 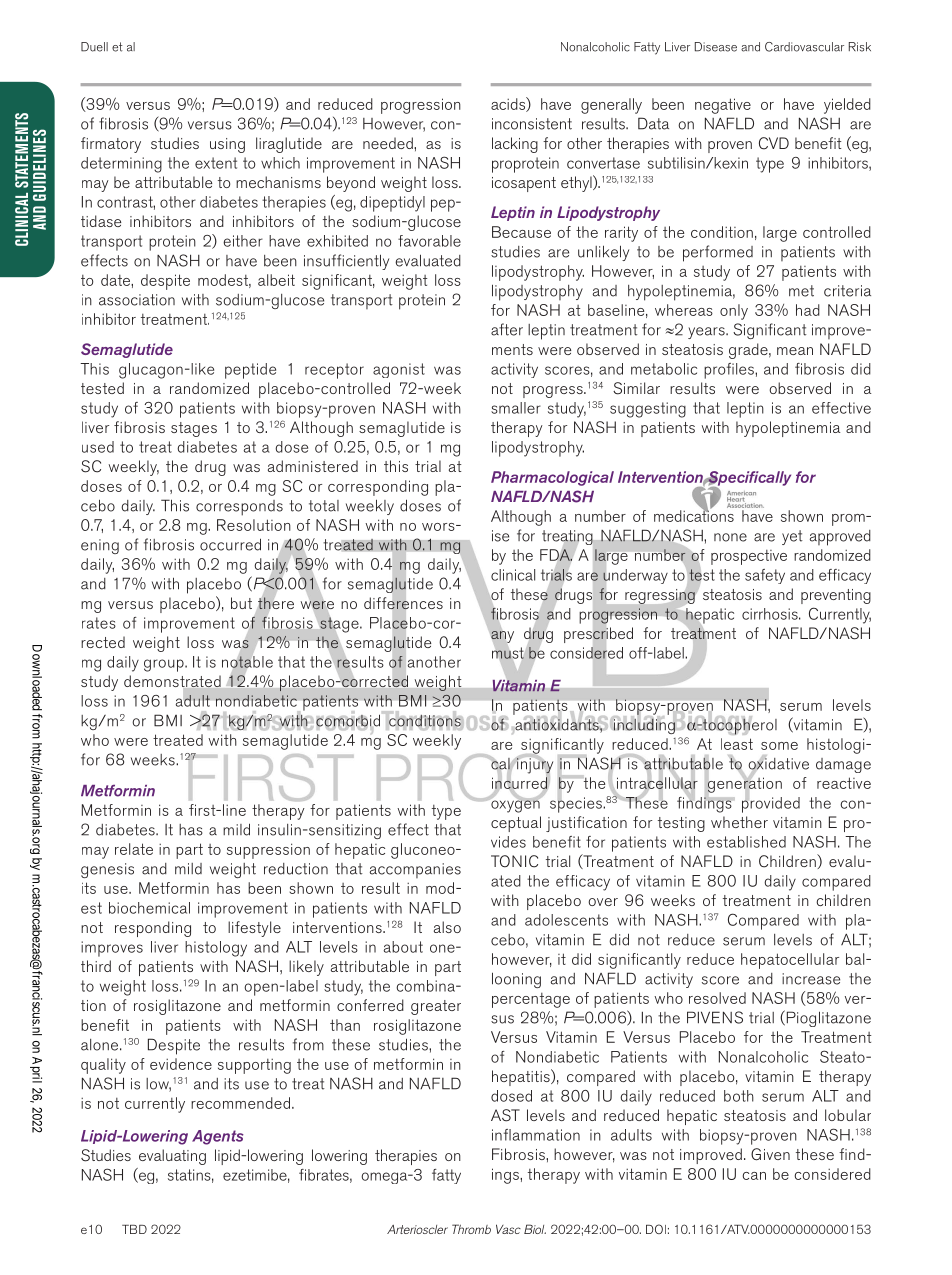 What do you see at coordinates (502, 637) in the image?
I see `any` at bounding box center [502, 637].
